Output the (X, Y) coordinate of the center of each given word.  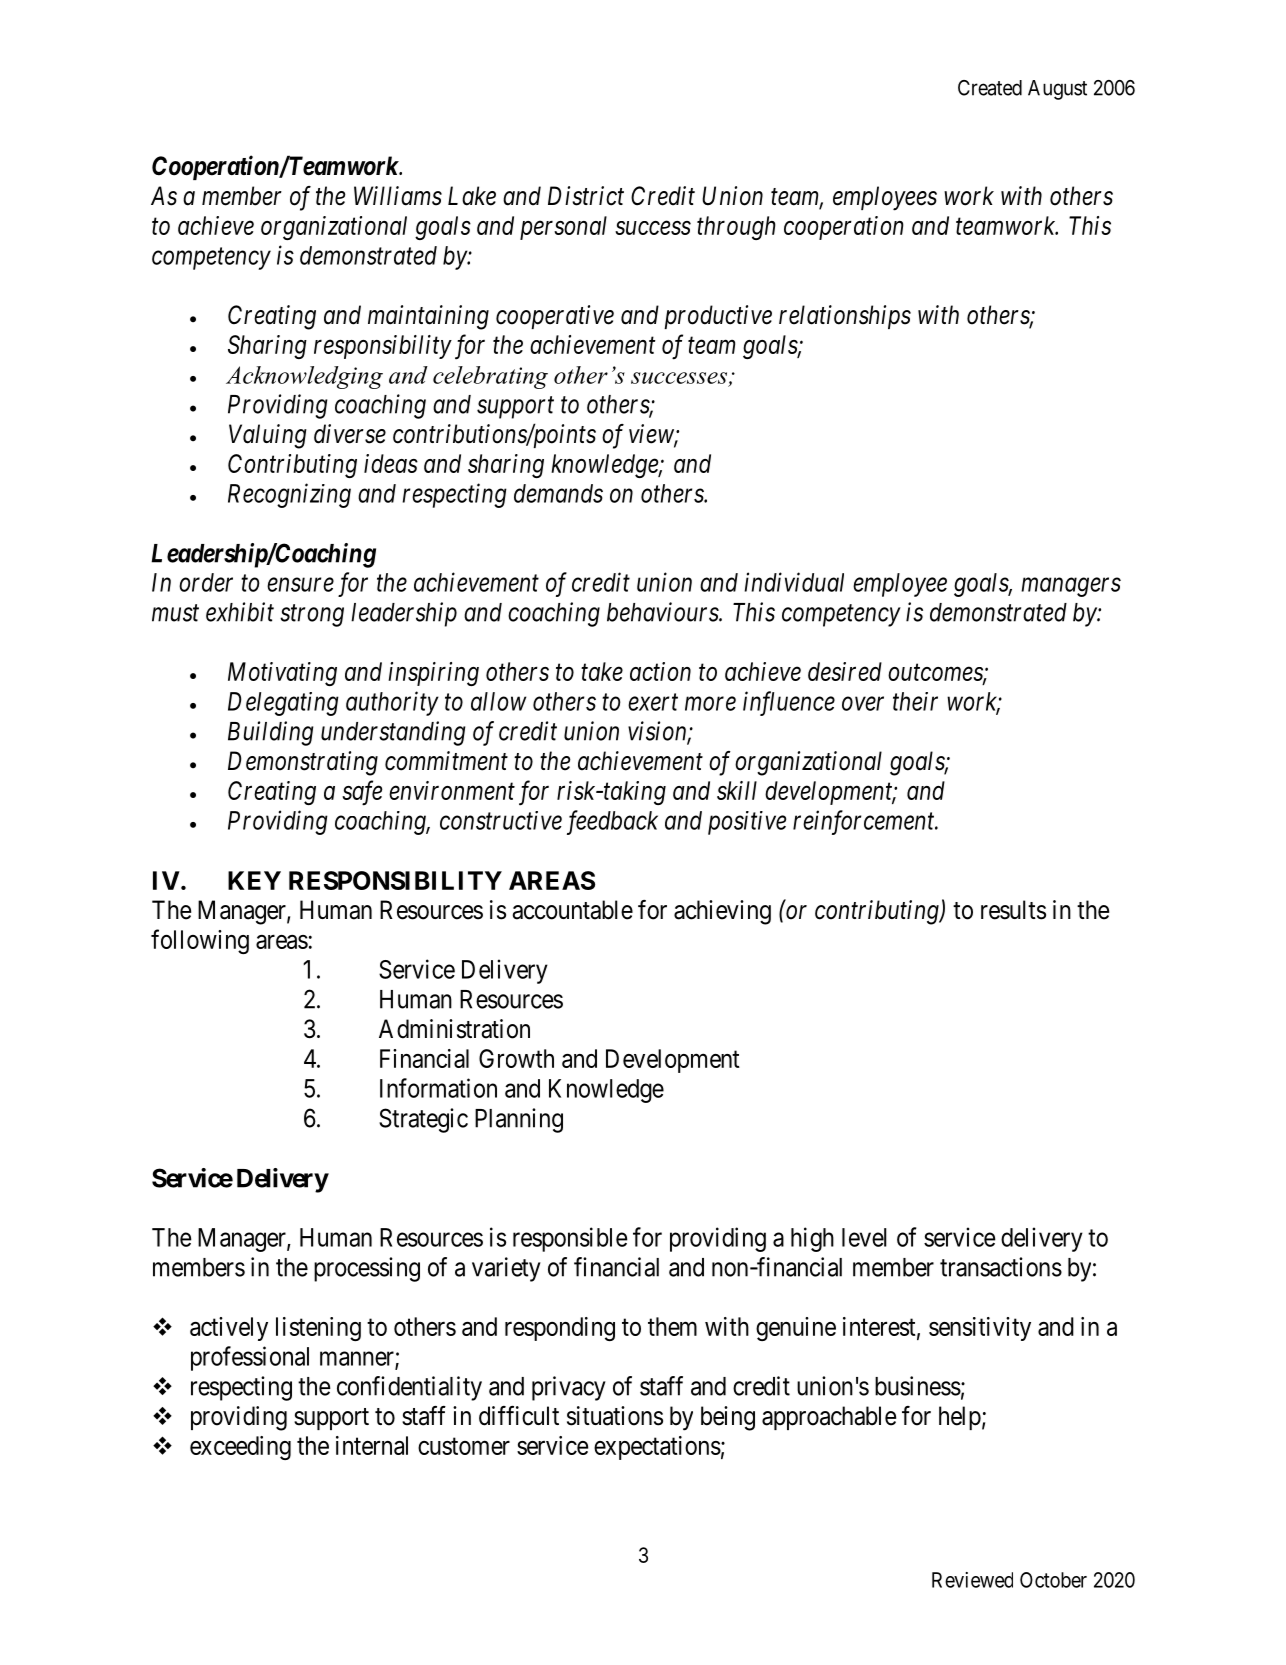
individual (794, 582)
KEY (254, 880)
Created (990, 88)
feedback (612, 822)
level (864, 1237)
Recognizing (289, 496)
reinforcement (865, 822)
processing (367, 1269)
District (586, 196)
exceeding (240, 1448)
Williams (398, 196)
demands (558, 493)
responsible (570, 1239)
